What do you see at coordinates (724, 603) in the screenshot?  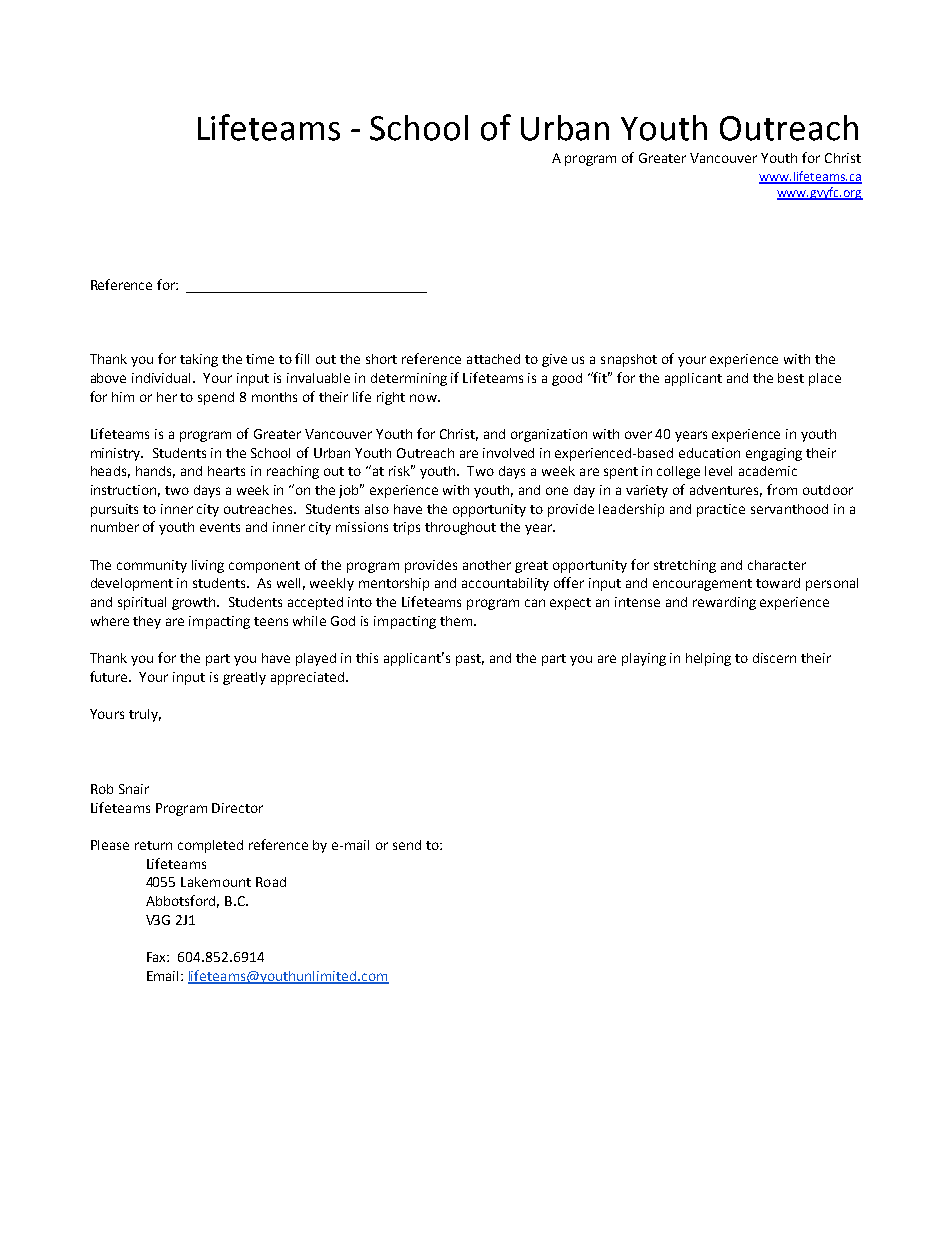 I see `rewarding` at bounding box center [724, 603].
